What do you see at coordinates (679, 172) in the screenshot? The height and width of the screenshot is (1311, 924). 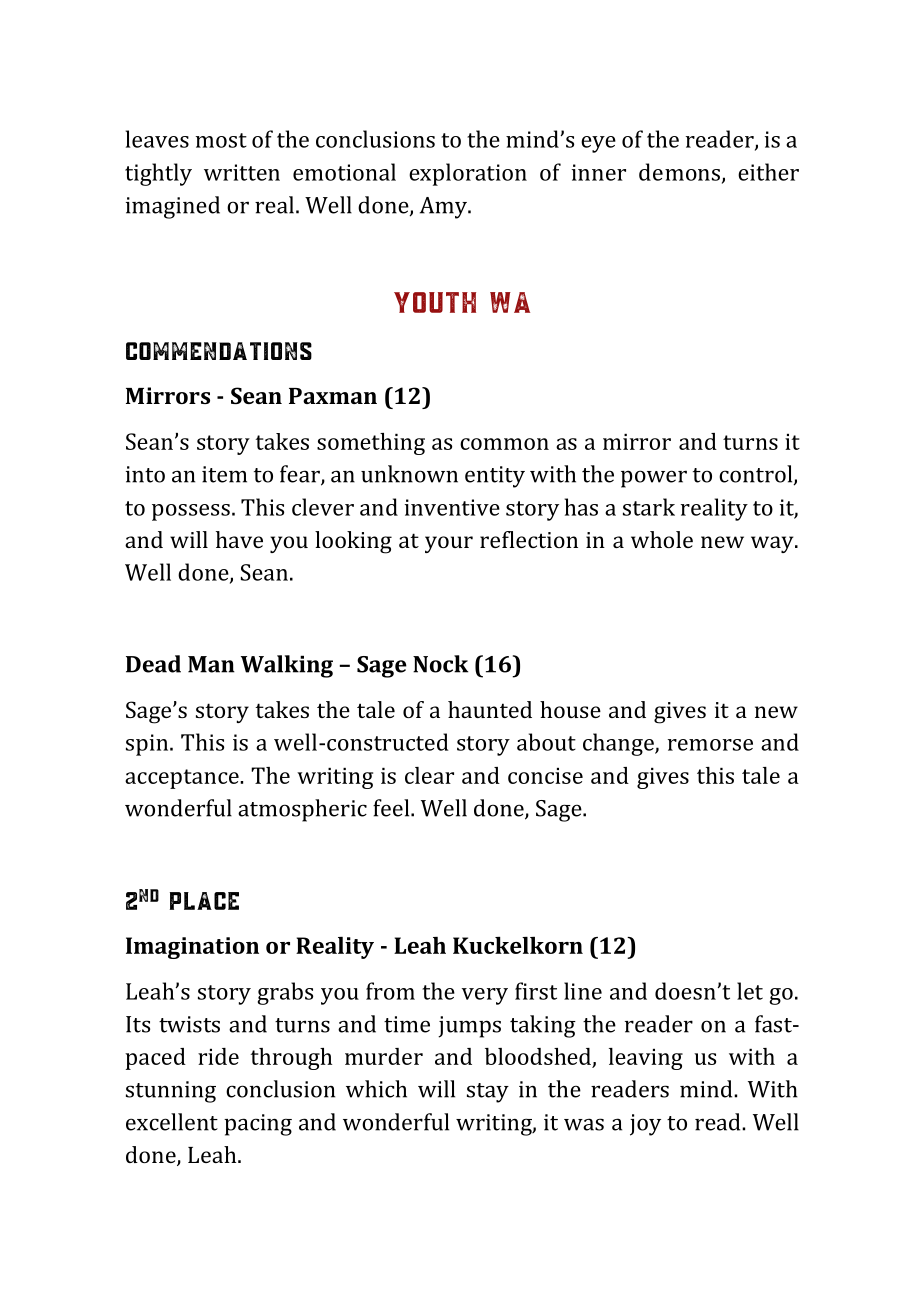 I see `demons` at bounding box center [679, 172].
